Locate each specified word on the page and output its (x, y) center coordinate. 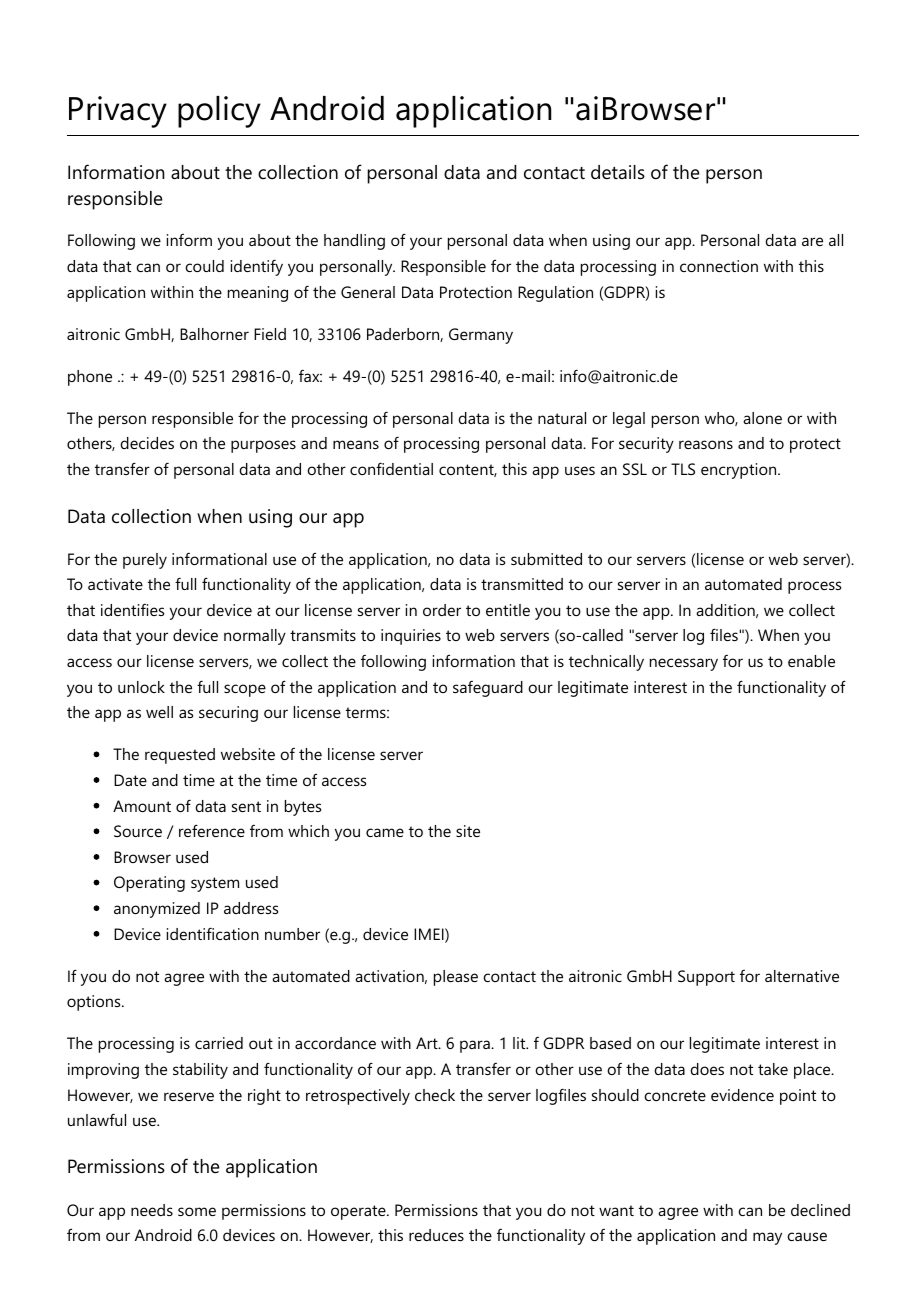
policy (219, 112)
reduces (436, 1235)
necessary (684, 664)
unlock (141, 687)
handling (354, 242)
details (618, 172)
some (197, 1211)
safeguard (488, 689)
